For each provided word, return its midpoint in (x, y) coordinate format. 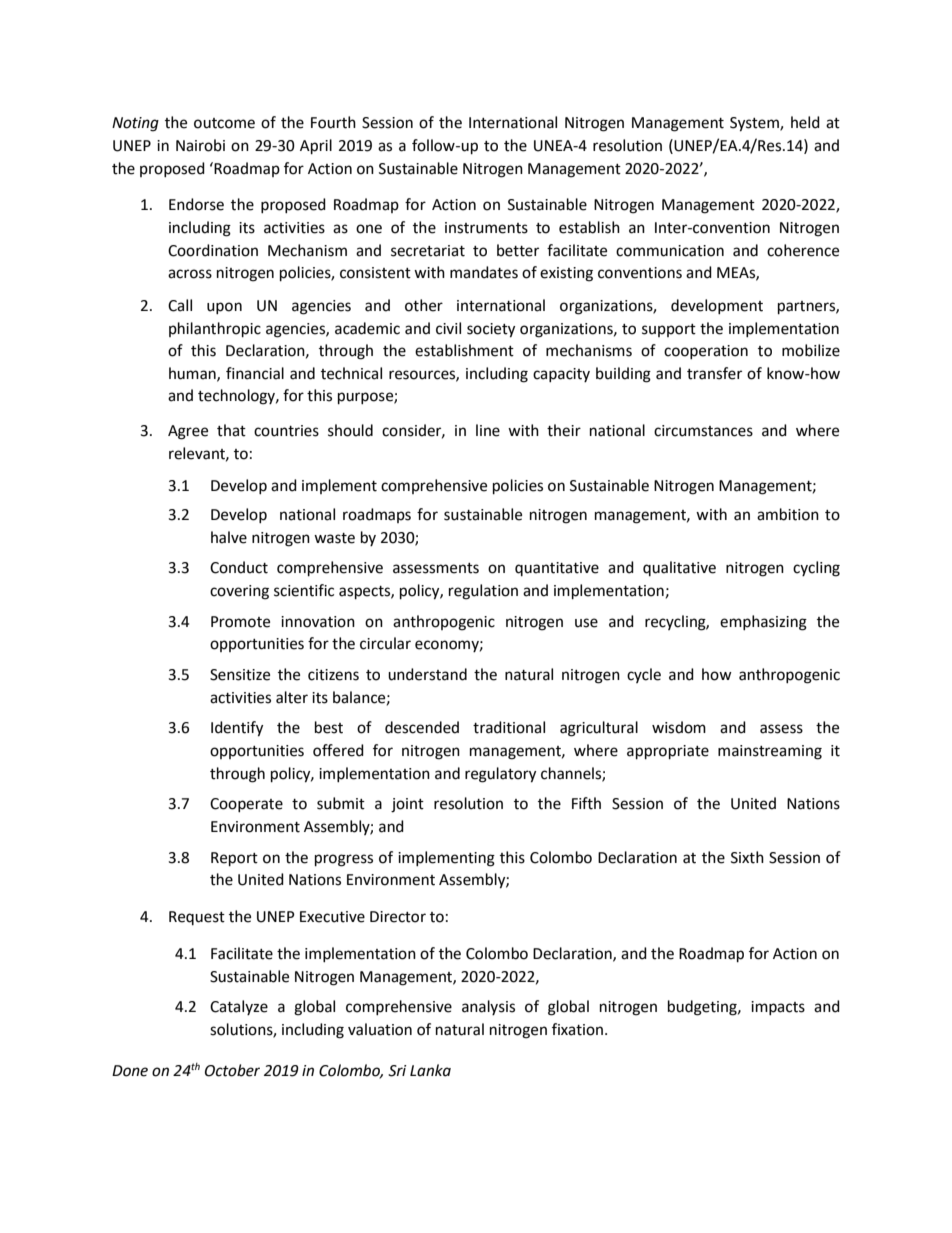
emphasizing (763, 623)
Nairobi (200, 145)
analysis (488, 1007)
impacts (778, 1008)
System (755, 124)
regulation (483, 592)
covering (239, 592)
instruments (486, 228)
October (232, 1070)
